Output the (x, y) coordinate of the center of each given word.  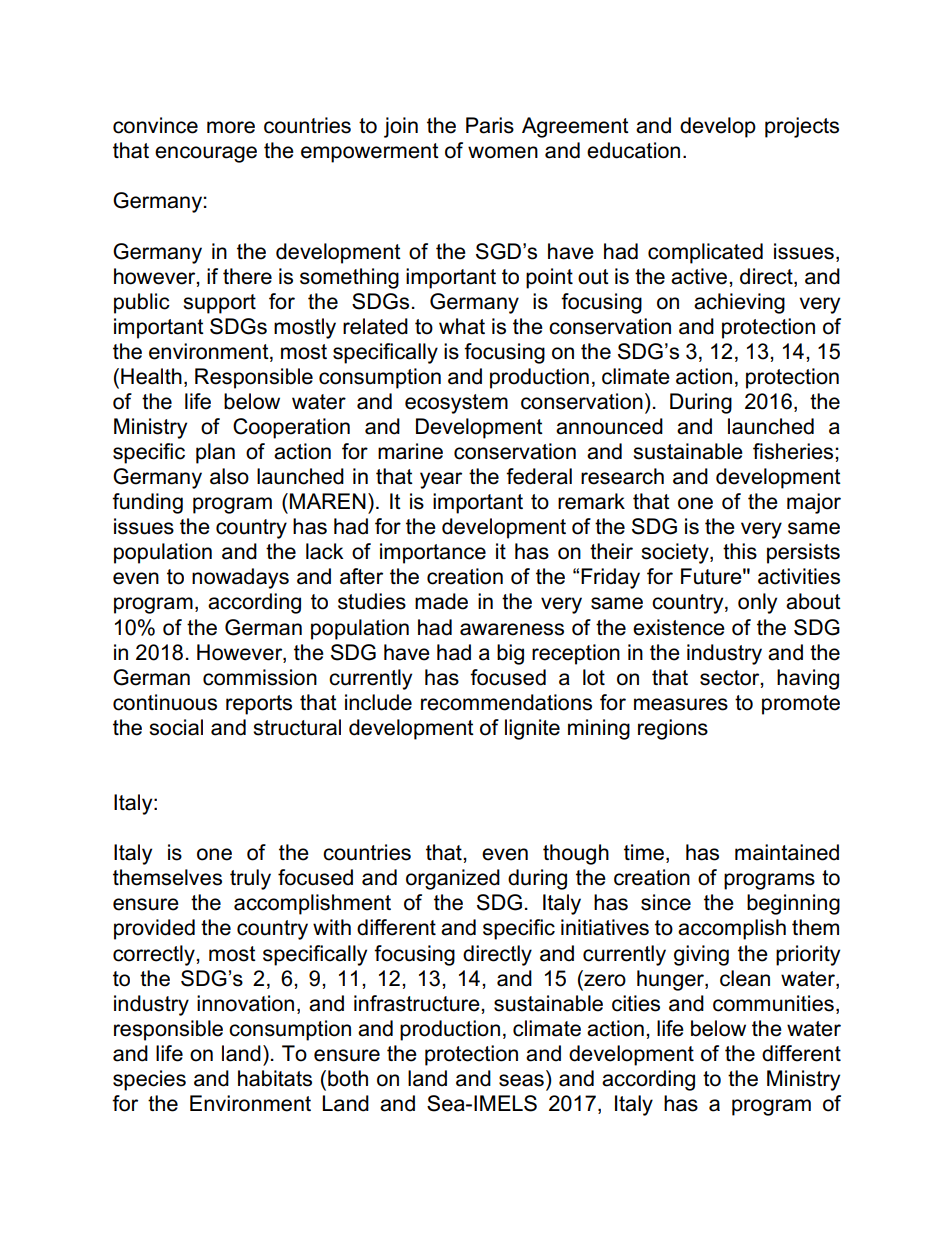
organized (453, 879)
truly (250, 879)
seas (521, 1080)
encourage (206, 154)
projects (802, 127)
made (441, 601)
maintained (787, 852)
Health (151, 376)
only (757, 603)
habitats (275, 1078)
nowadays (240, 578)
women (503, 152)
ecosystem (456, 404)
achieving (739, 303)
